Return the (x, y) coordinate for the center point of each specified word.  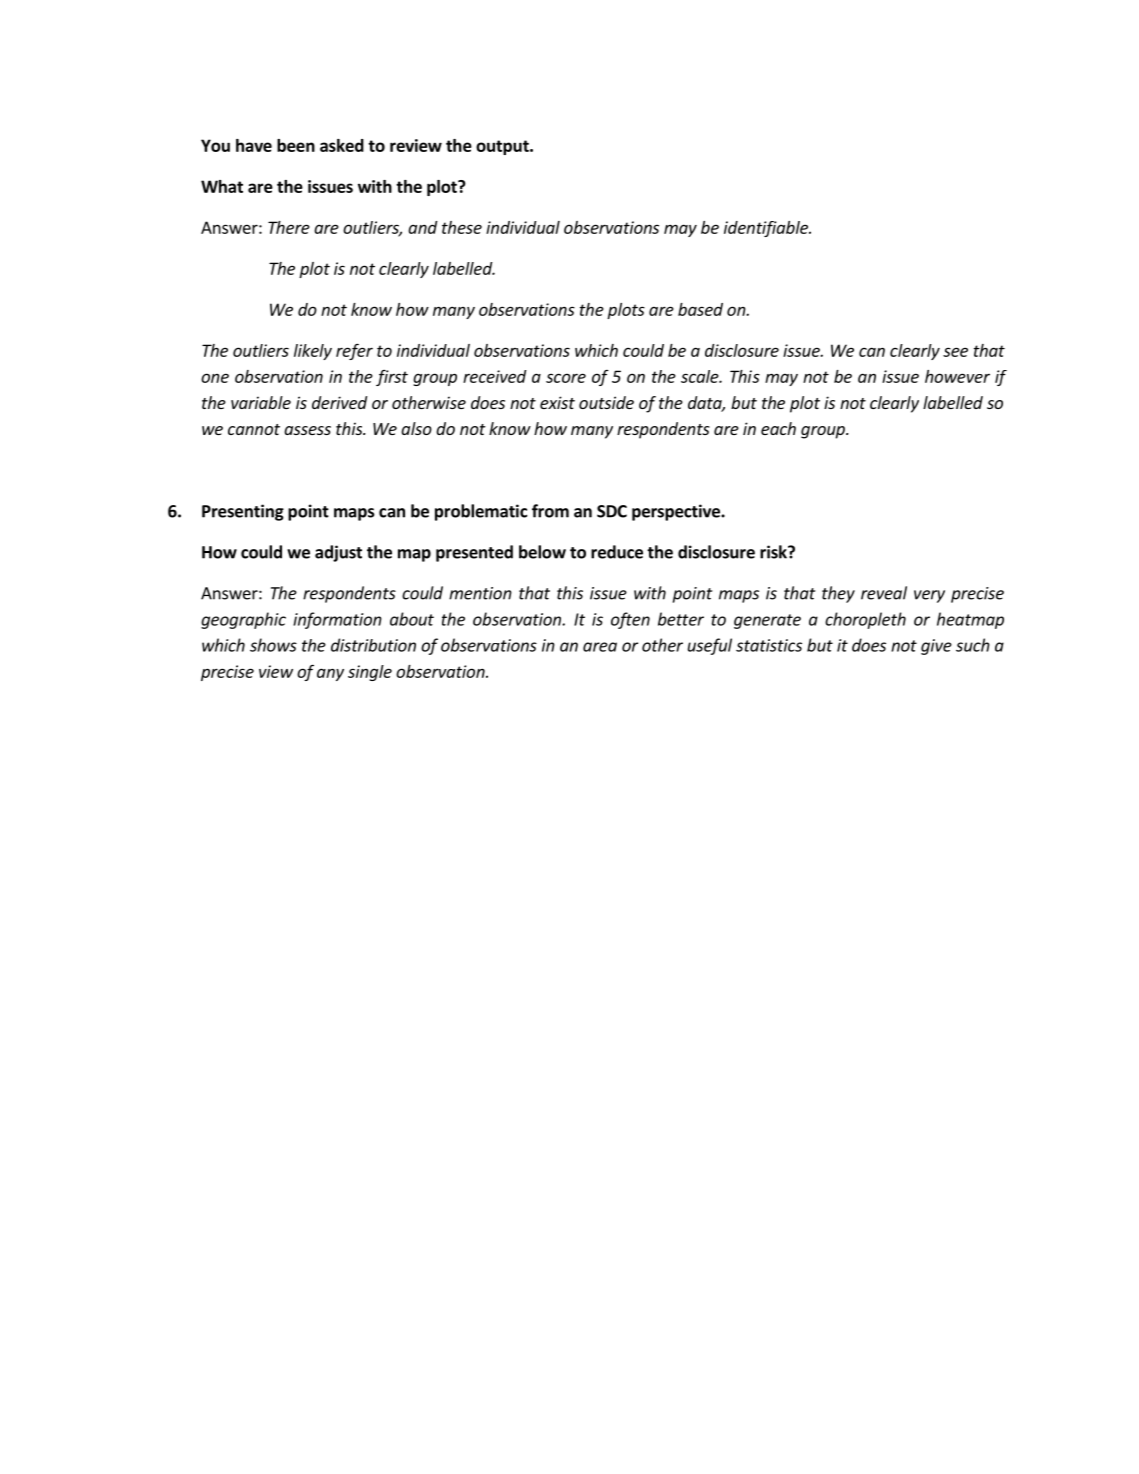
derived (339, 402)
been (296, 145)
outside (606, 402)
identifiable (767, 229)
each (778, 428)
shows (273, 645)
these (462, 227)
